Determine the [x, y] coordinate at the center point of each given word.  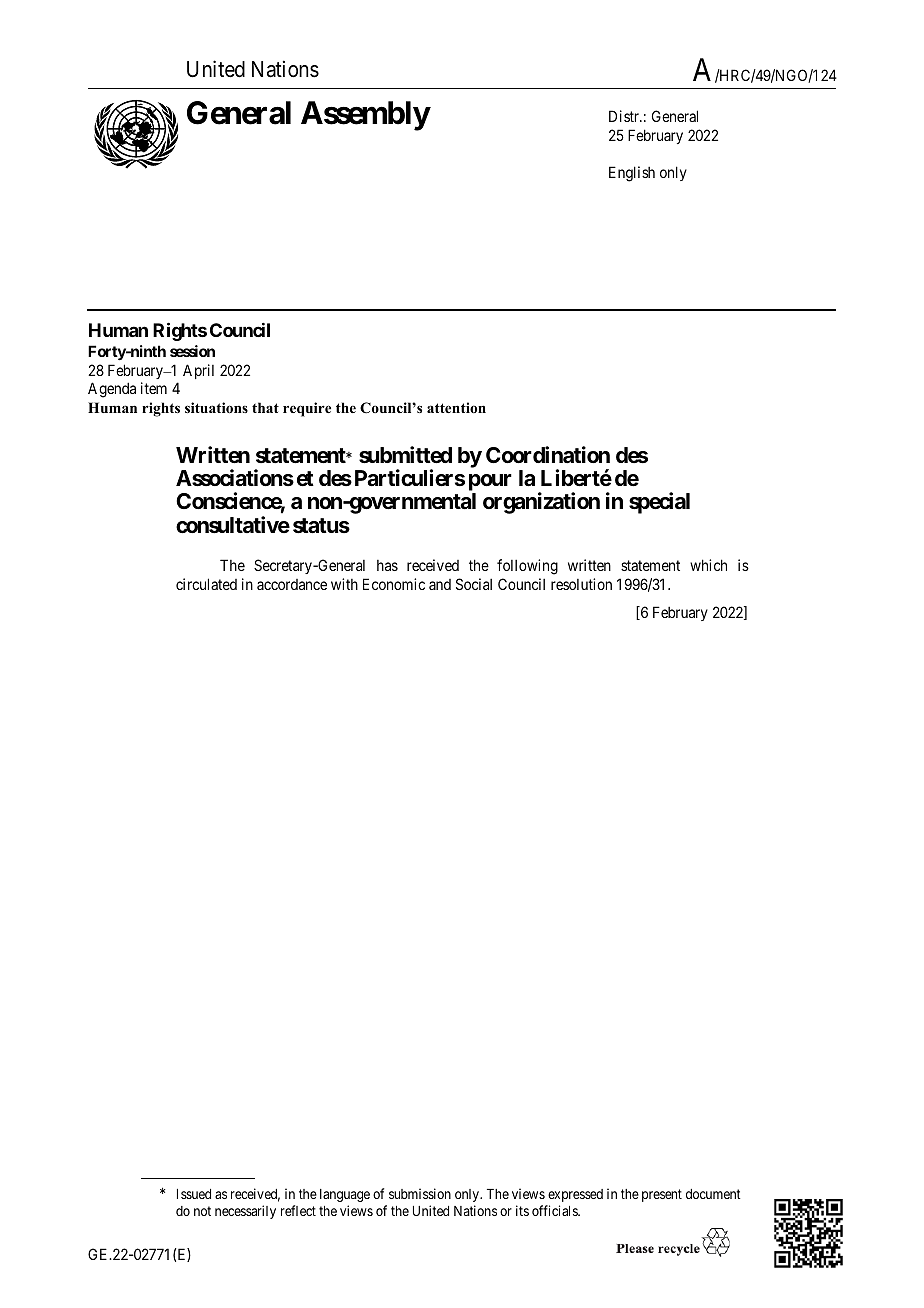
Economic [394, 584]
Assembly [365, 116]
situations [216, 407]
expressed [575, 1195]
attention [456, 407]
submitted [405, 455]
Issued [194, 1194]
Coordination [548, 455]
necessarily [245, 1212]
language [345, 1195]
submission [420, 1193]
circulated [206, 584]
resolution [581, 584]
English [632, 174]
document [713, 1194]
